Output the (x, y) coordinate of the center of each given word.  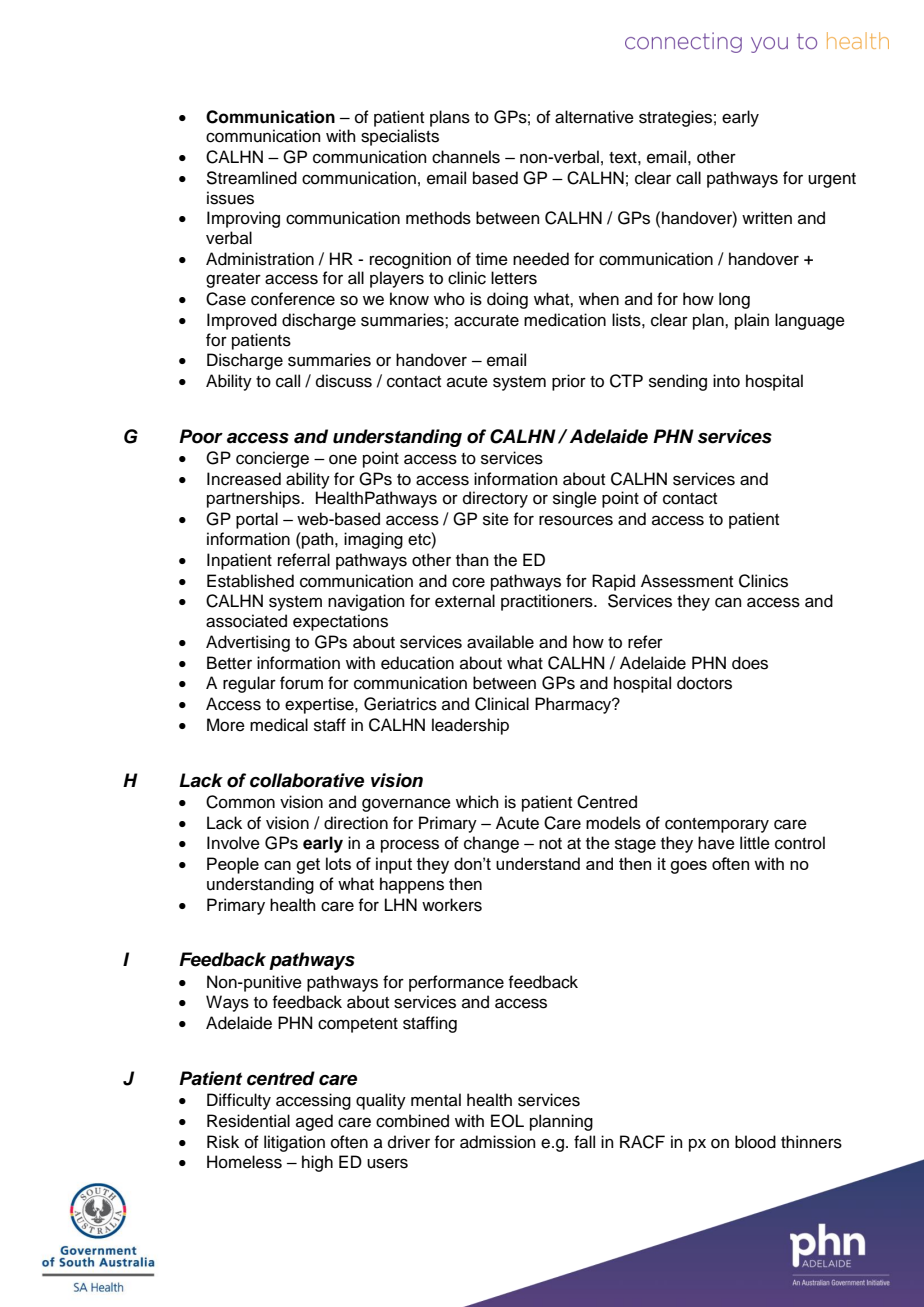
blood (755, 1142)
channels (466, 157)
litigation (294, 1143)
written (767, 218)
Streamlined (251, 178)
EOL (507, 1121)
